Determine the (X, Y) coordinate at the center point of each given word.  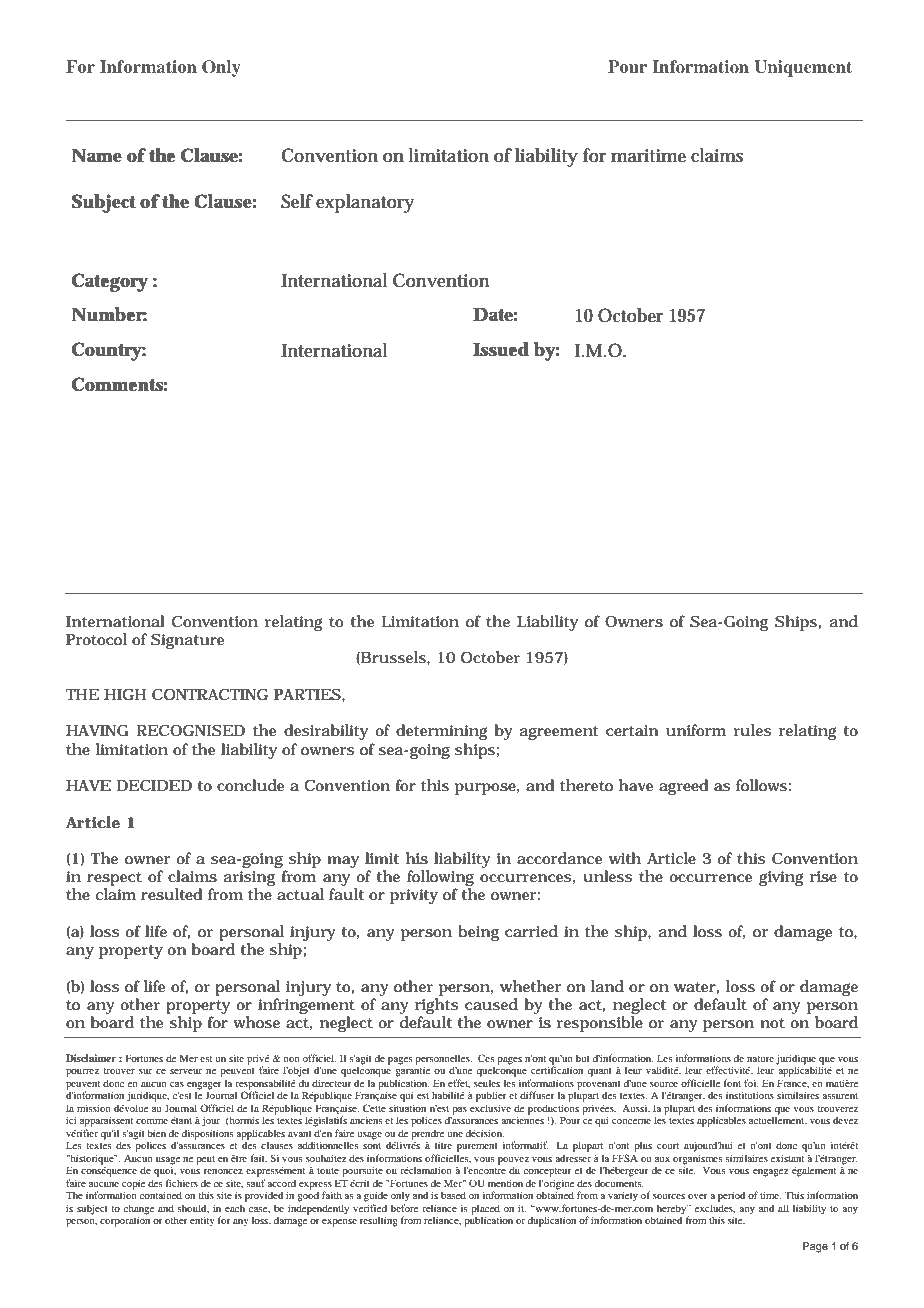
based (453, 1195)
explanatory (365, 203)
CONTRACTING (210, 694)
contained (161, 1195)
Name (96, 155)
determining (442, 732)
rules (753, 730)
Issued (501, 349)
